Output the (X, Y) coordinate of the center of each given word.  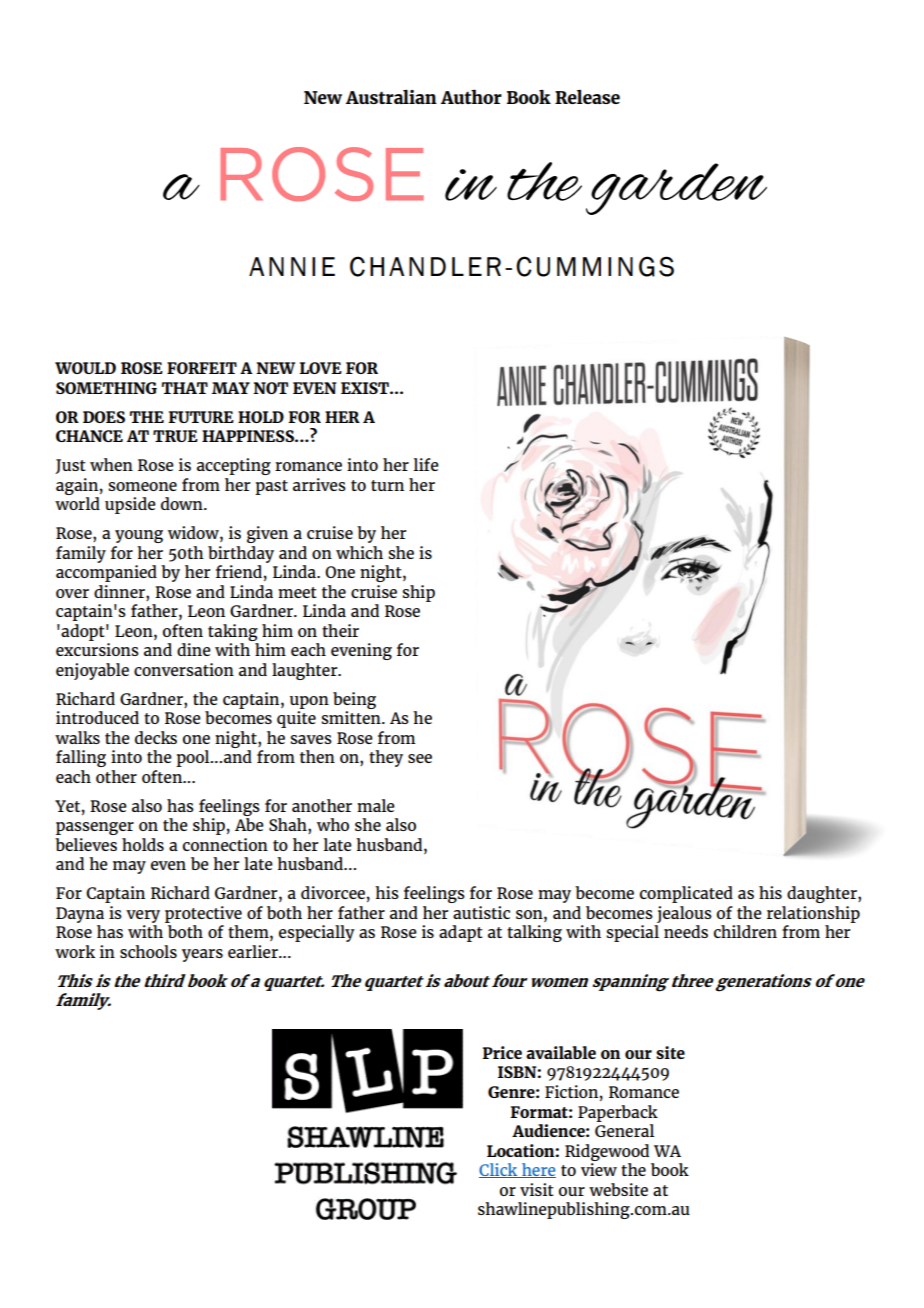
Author (471, 96)
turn (387, 485)
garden (676, 189)
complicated (686, 894)
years (202, 955)
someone (142, 486)
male (376, 805)
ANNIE (292, 266)
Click (499, 1170)
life (426, 464)
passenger (95, 828)
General (624, 1130)
